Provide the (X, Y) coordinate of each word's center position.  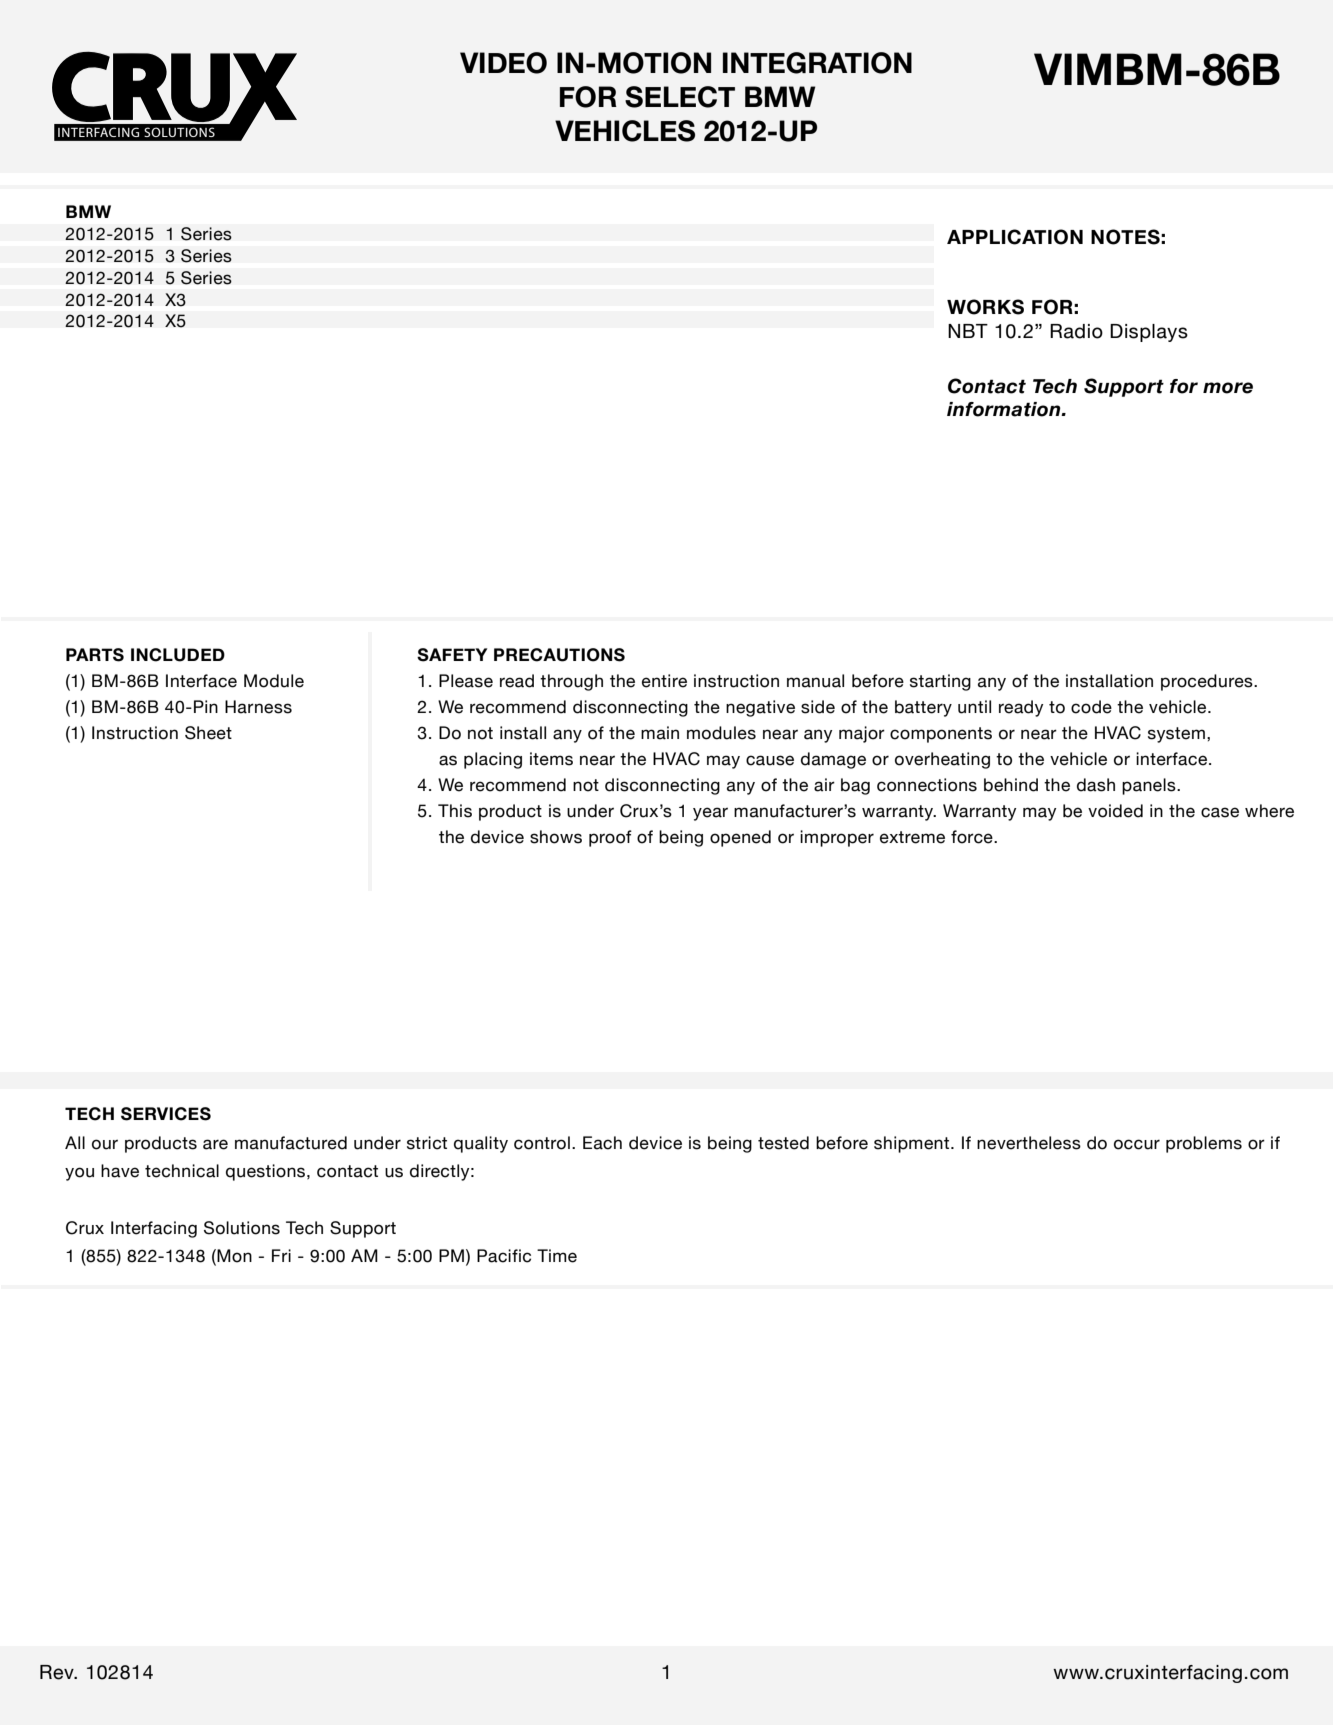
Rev (58, 1672)
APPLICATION (1015, 237)
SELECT (680, 97)
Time (557, 1256)
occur (1137, 1144)
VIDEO (503, 63)
